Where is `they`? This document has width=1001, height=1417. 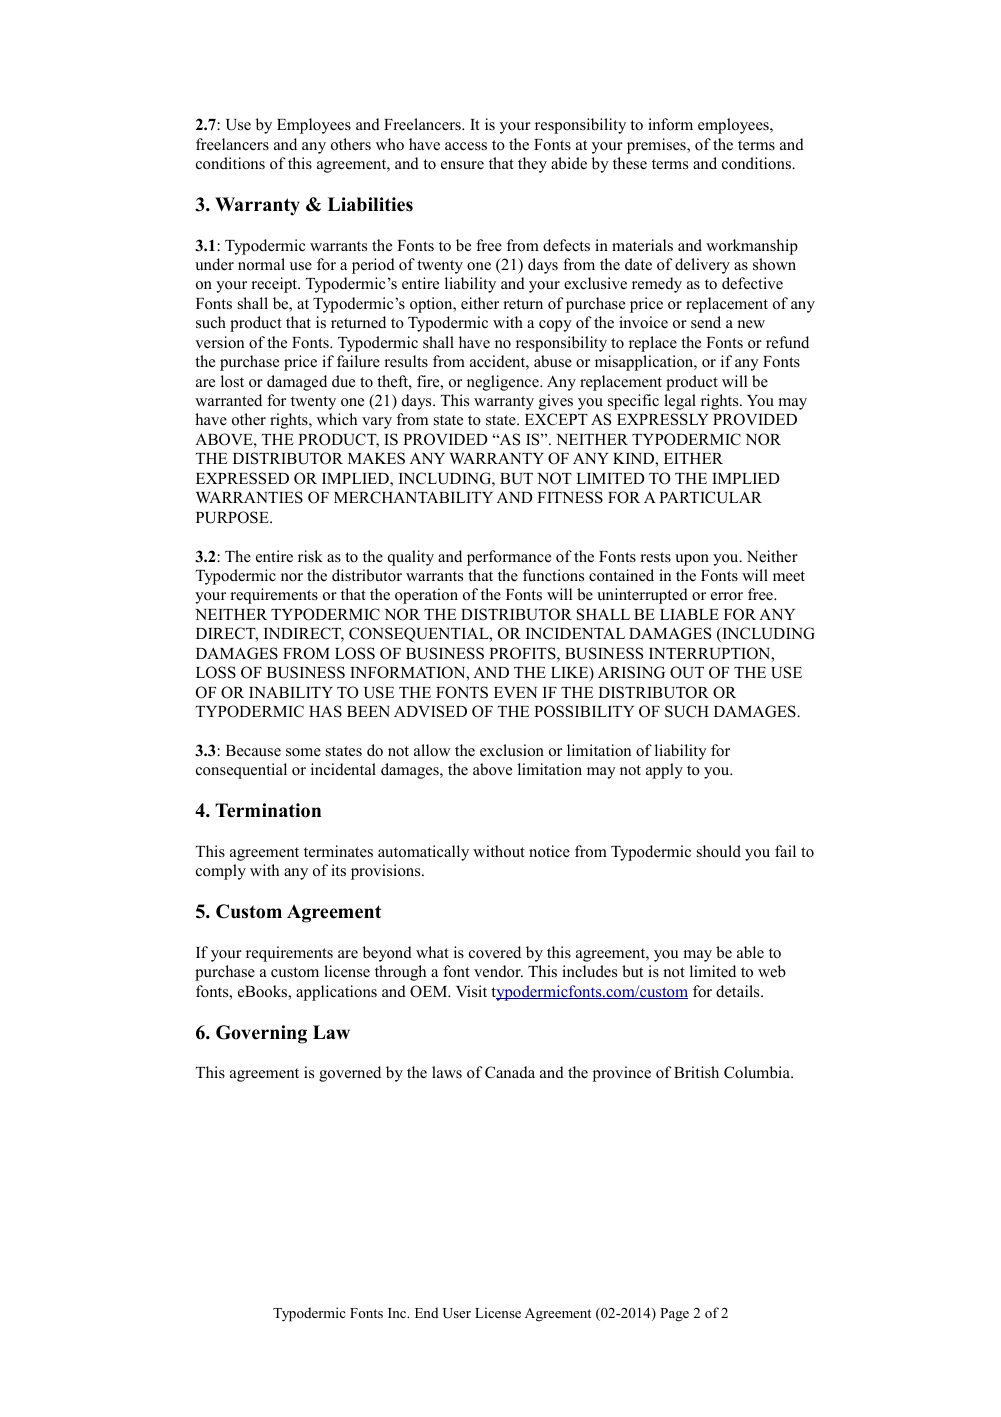
they is located at coordinates (532, 165).
